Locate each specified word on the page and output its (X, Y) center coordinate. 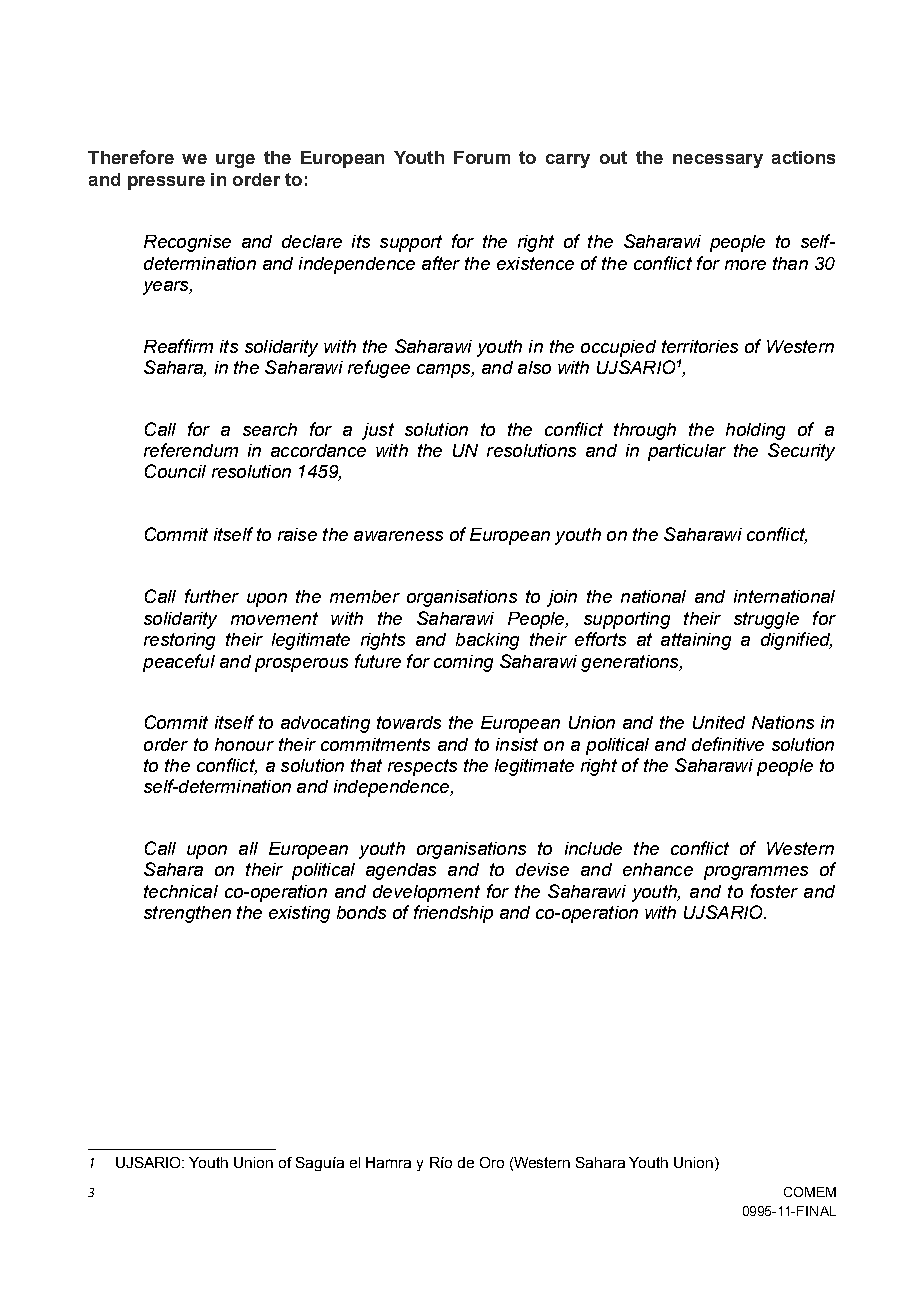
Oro (492, 1162)
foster (774, 891)
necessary (718, 161)
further (212, 596)
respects (422, 767)
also (534, 367)
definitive (728, 744)
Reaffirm (178, 346)
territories (700, 346)
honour (244, 744)
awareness (398, 536)
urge (235, 161)
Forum (482, 157)
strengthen (187, 914)
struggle (766, 620)
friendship (453, 914)
